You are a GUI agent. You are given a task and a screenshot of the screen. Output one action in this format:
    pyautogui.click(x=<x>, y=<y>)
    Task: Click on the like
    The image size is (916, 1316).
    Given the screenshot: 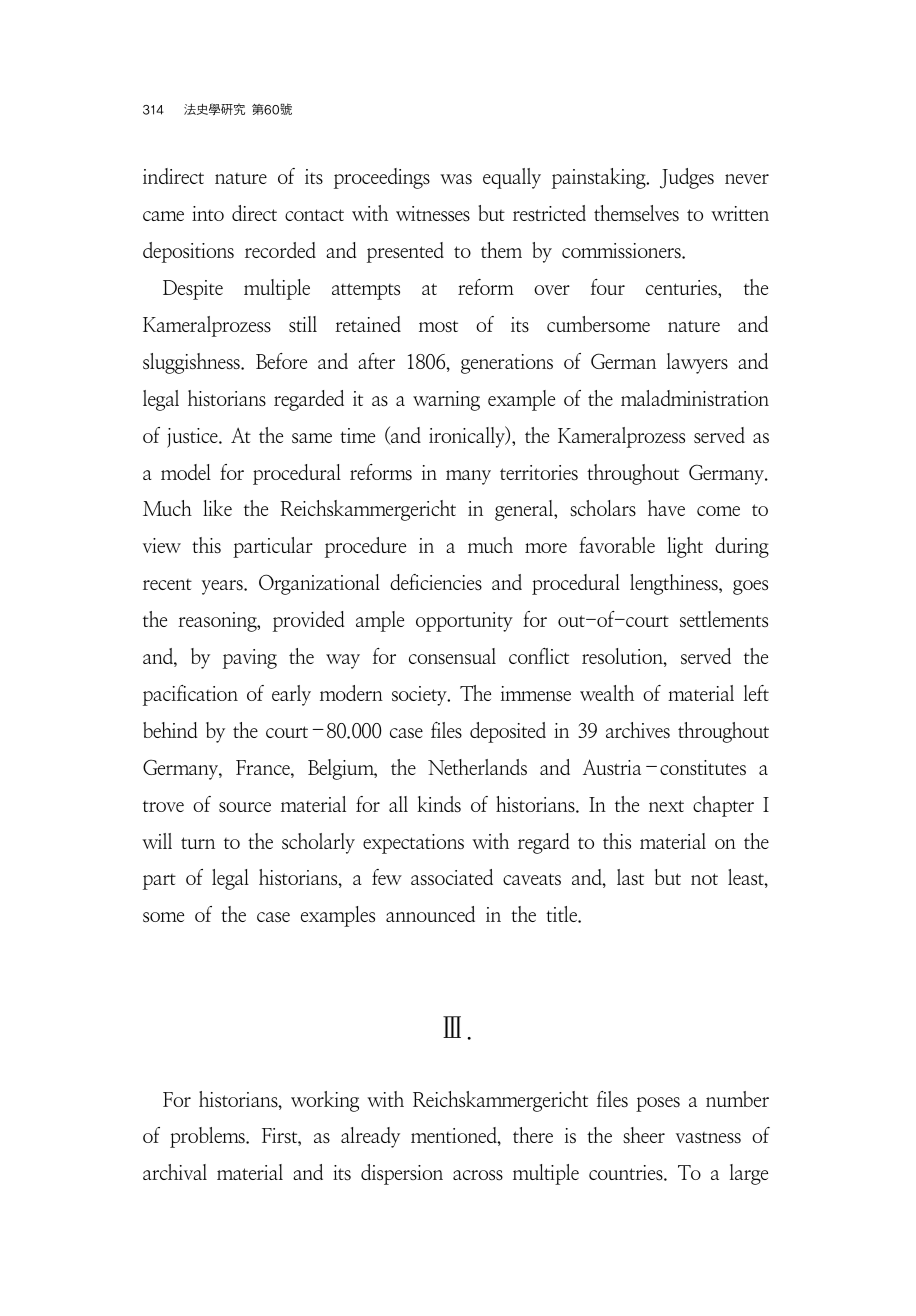 What is the action you would take?
    pyautogui.click(x=217, y=508)
